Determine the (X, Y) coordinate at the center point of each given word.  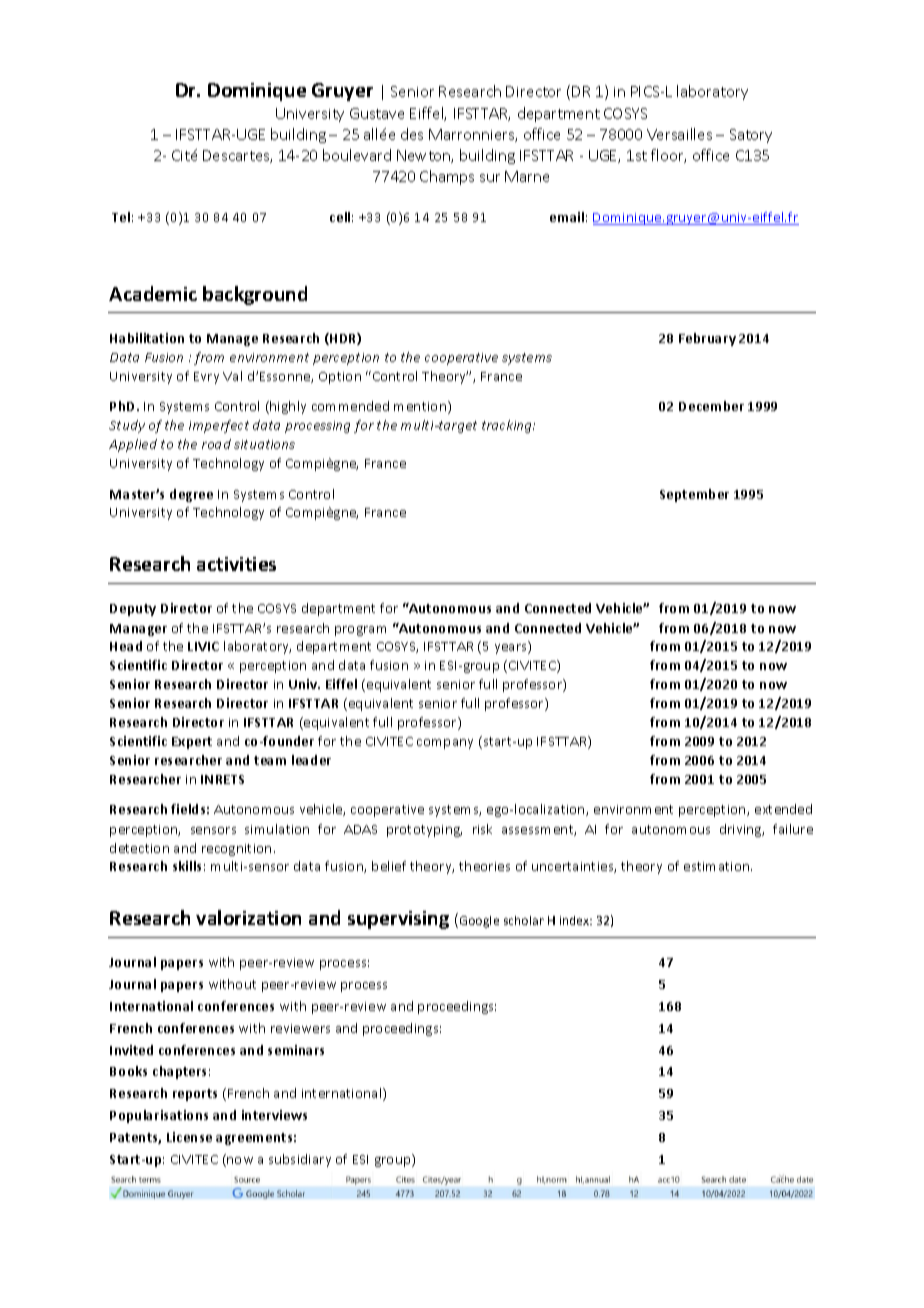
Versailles (679, 134)
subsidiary (300, 1160)
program (360, 631)
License (189, 1137)
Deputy (133, 610)
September (694, 495)
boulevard (357, 155)
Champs (447, 177)
